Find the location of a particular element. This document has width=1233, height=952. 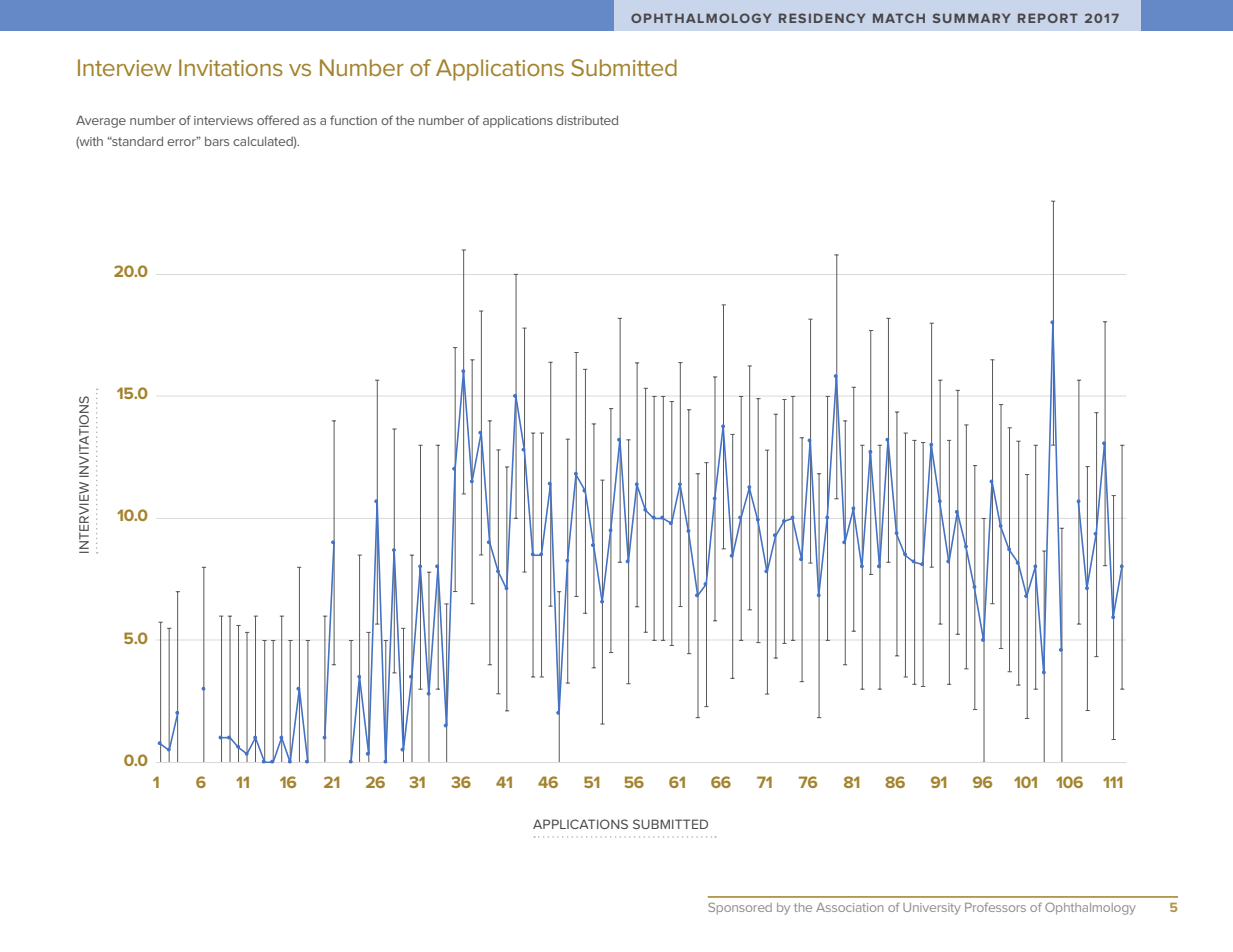

Professors is located at coordinates (995, 907).
